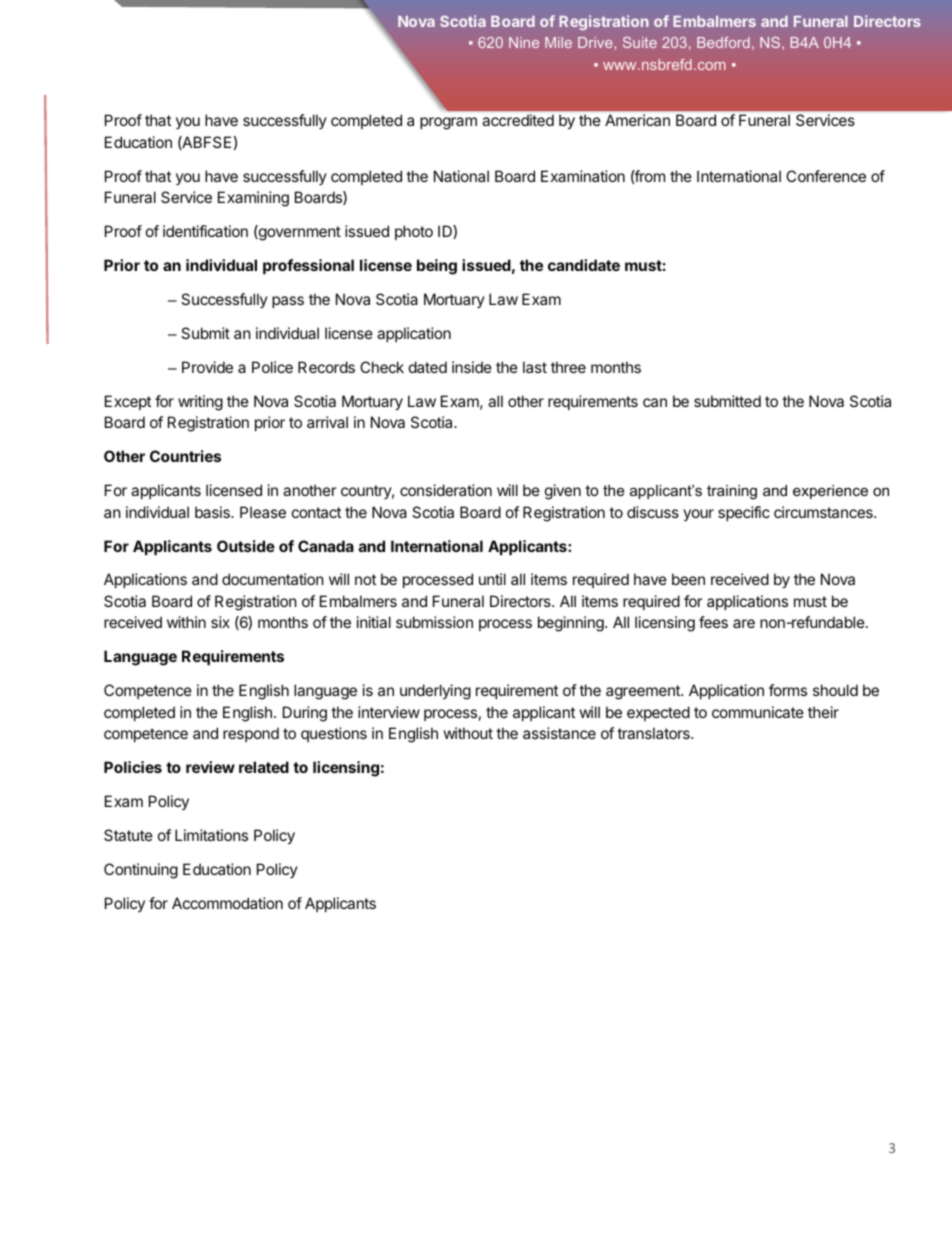 The height and width of the screenshot is (1233, 952). What do you see at coordinates (220, 622) in the screenshot?
I see `six` at bounding box center [220, 622].
